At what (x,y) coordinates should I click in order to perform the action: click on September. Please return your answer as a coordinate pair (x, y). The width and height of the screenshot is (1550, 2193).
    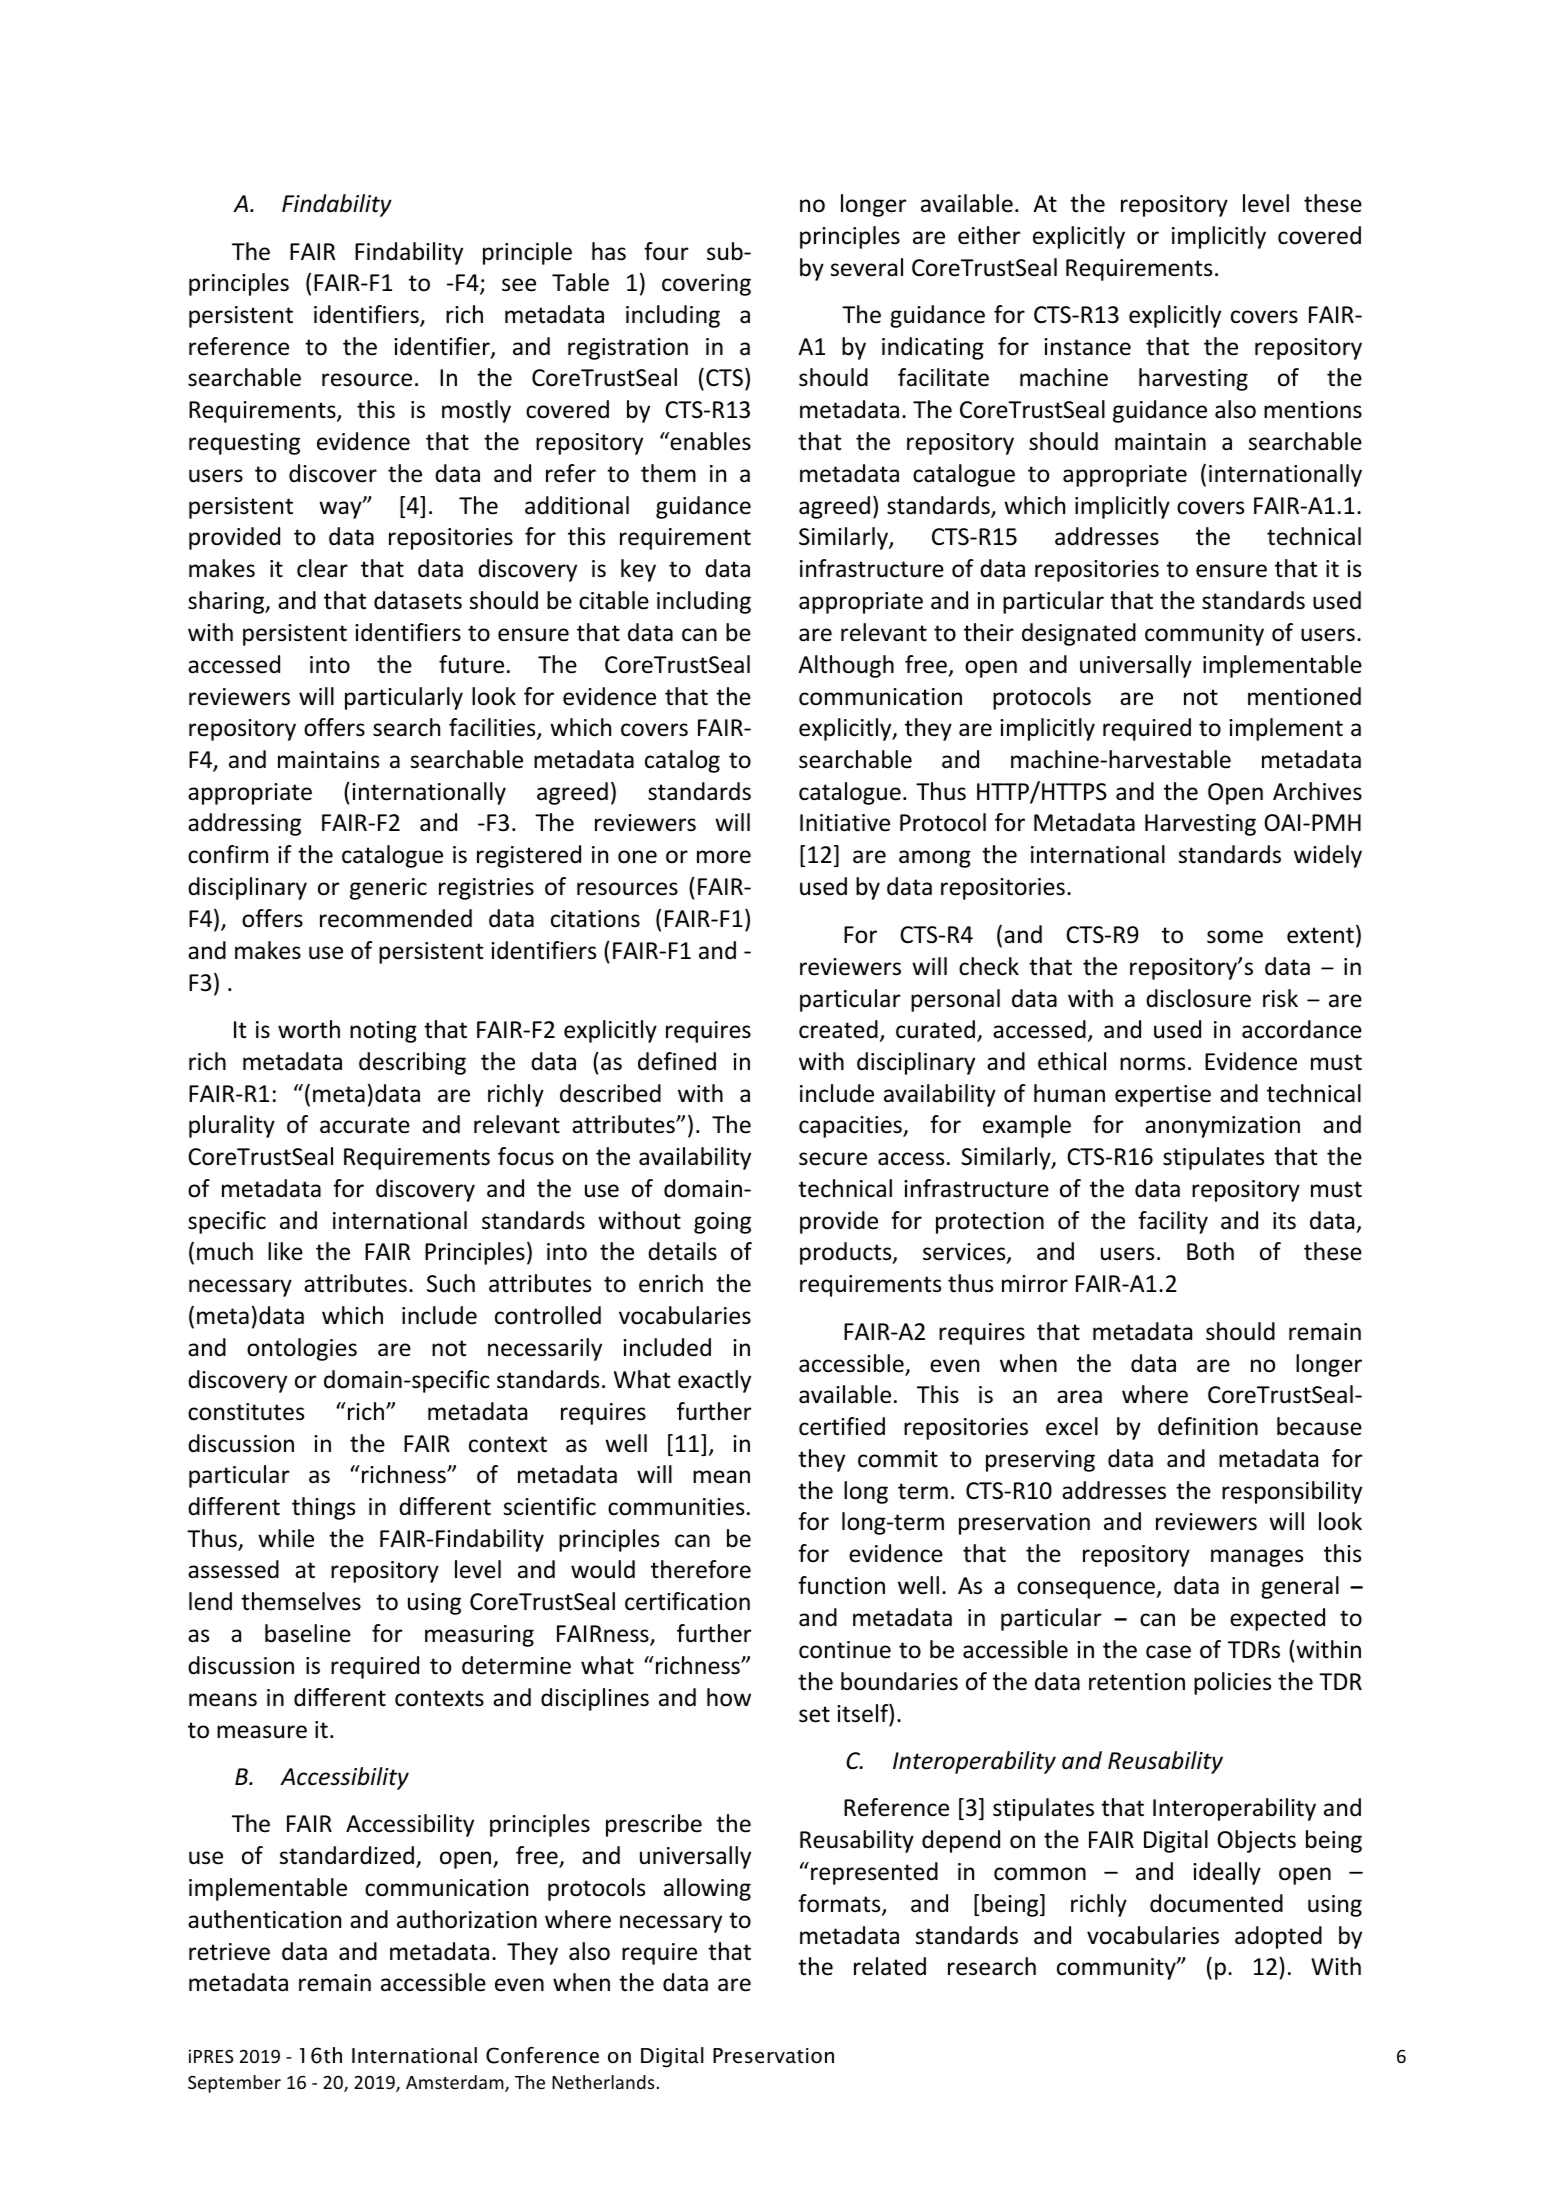
    Looking at the image, I should click on (234, 2084).
